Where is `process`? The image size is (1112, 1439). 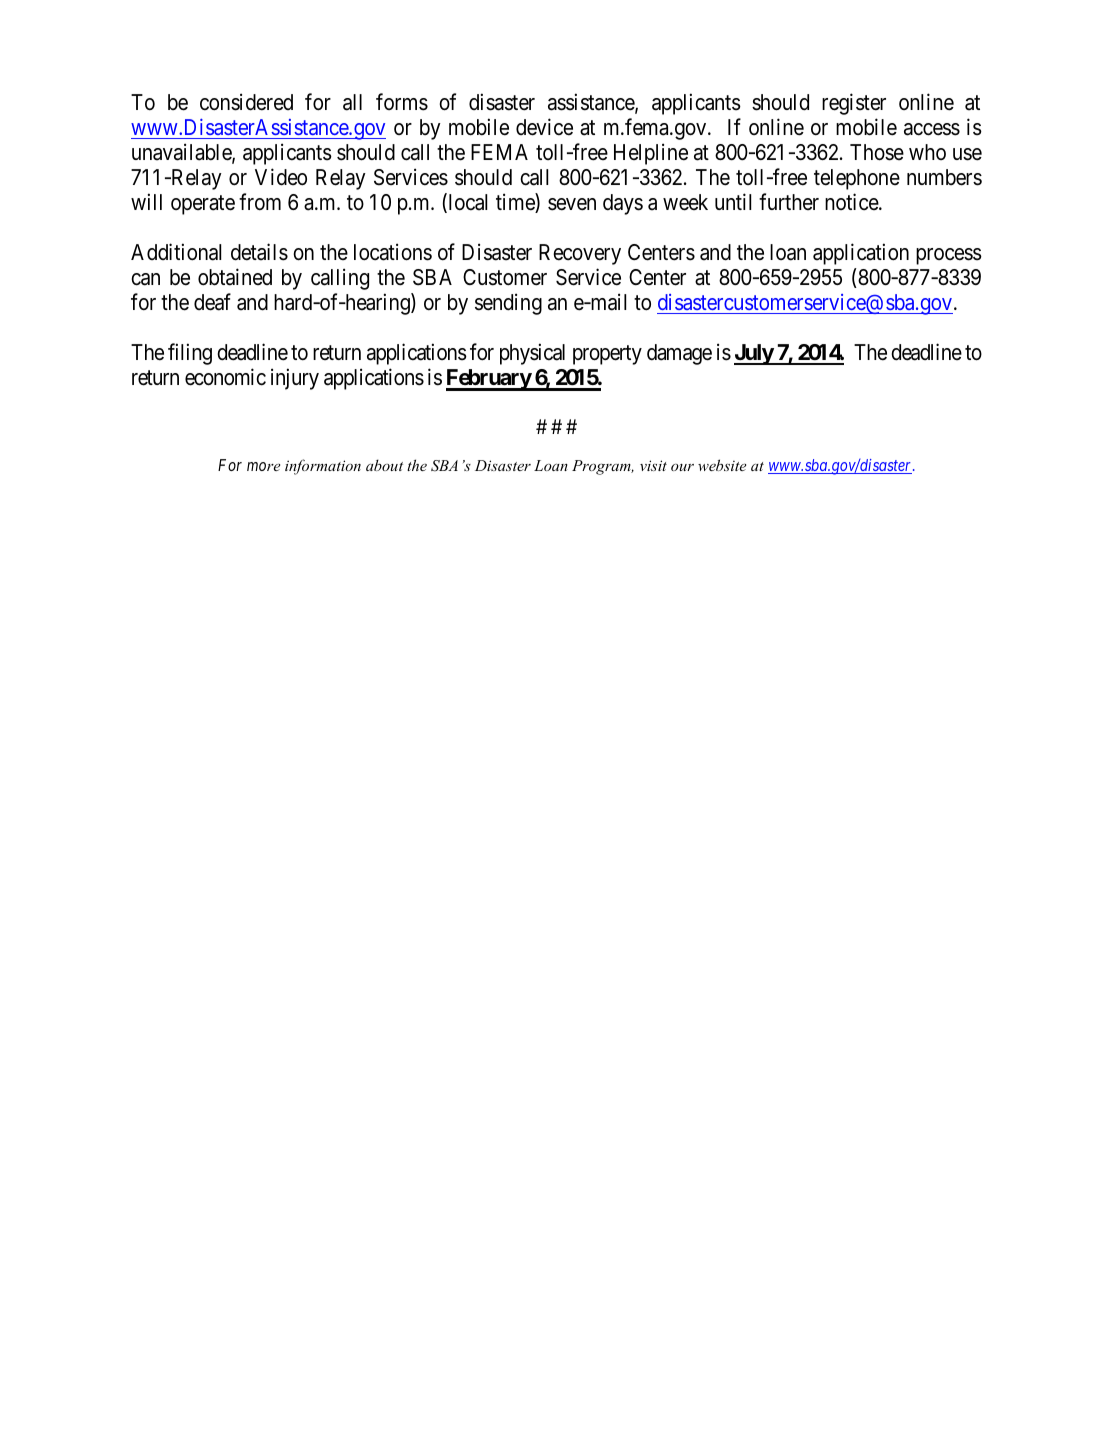 process is located at coordinates (949, 256).
